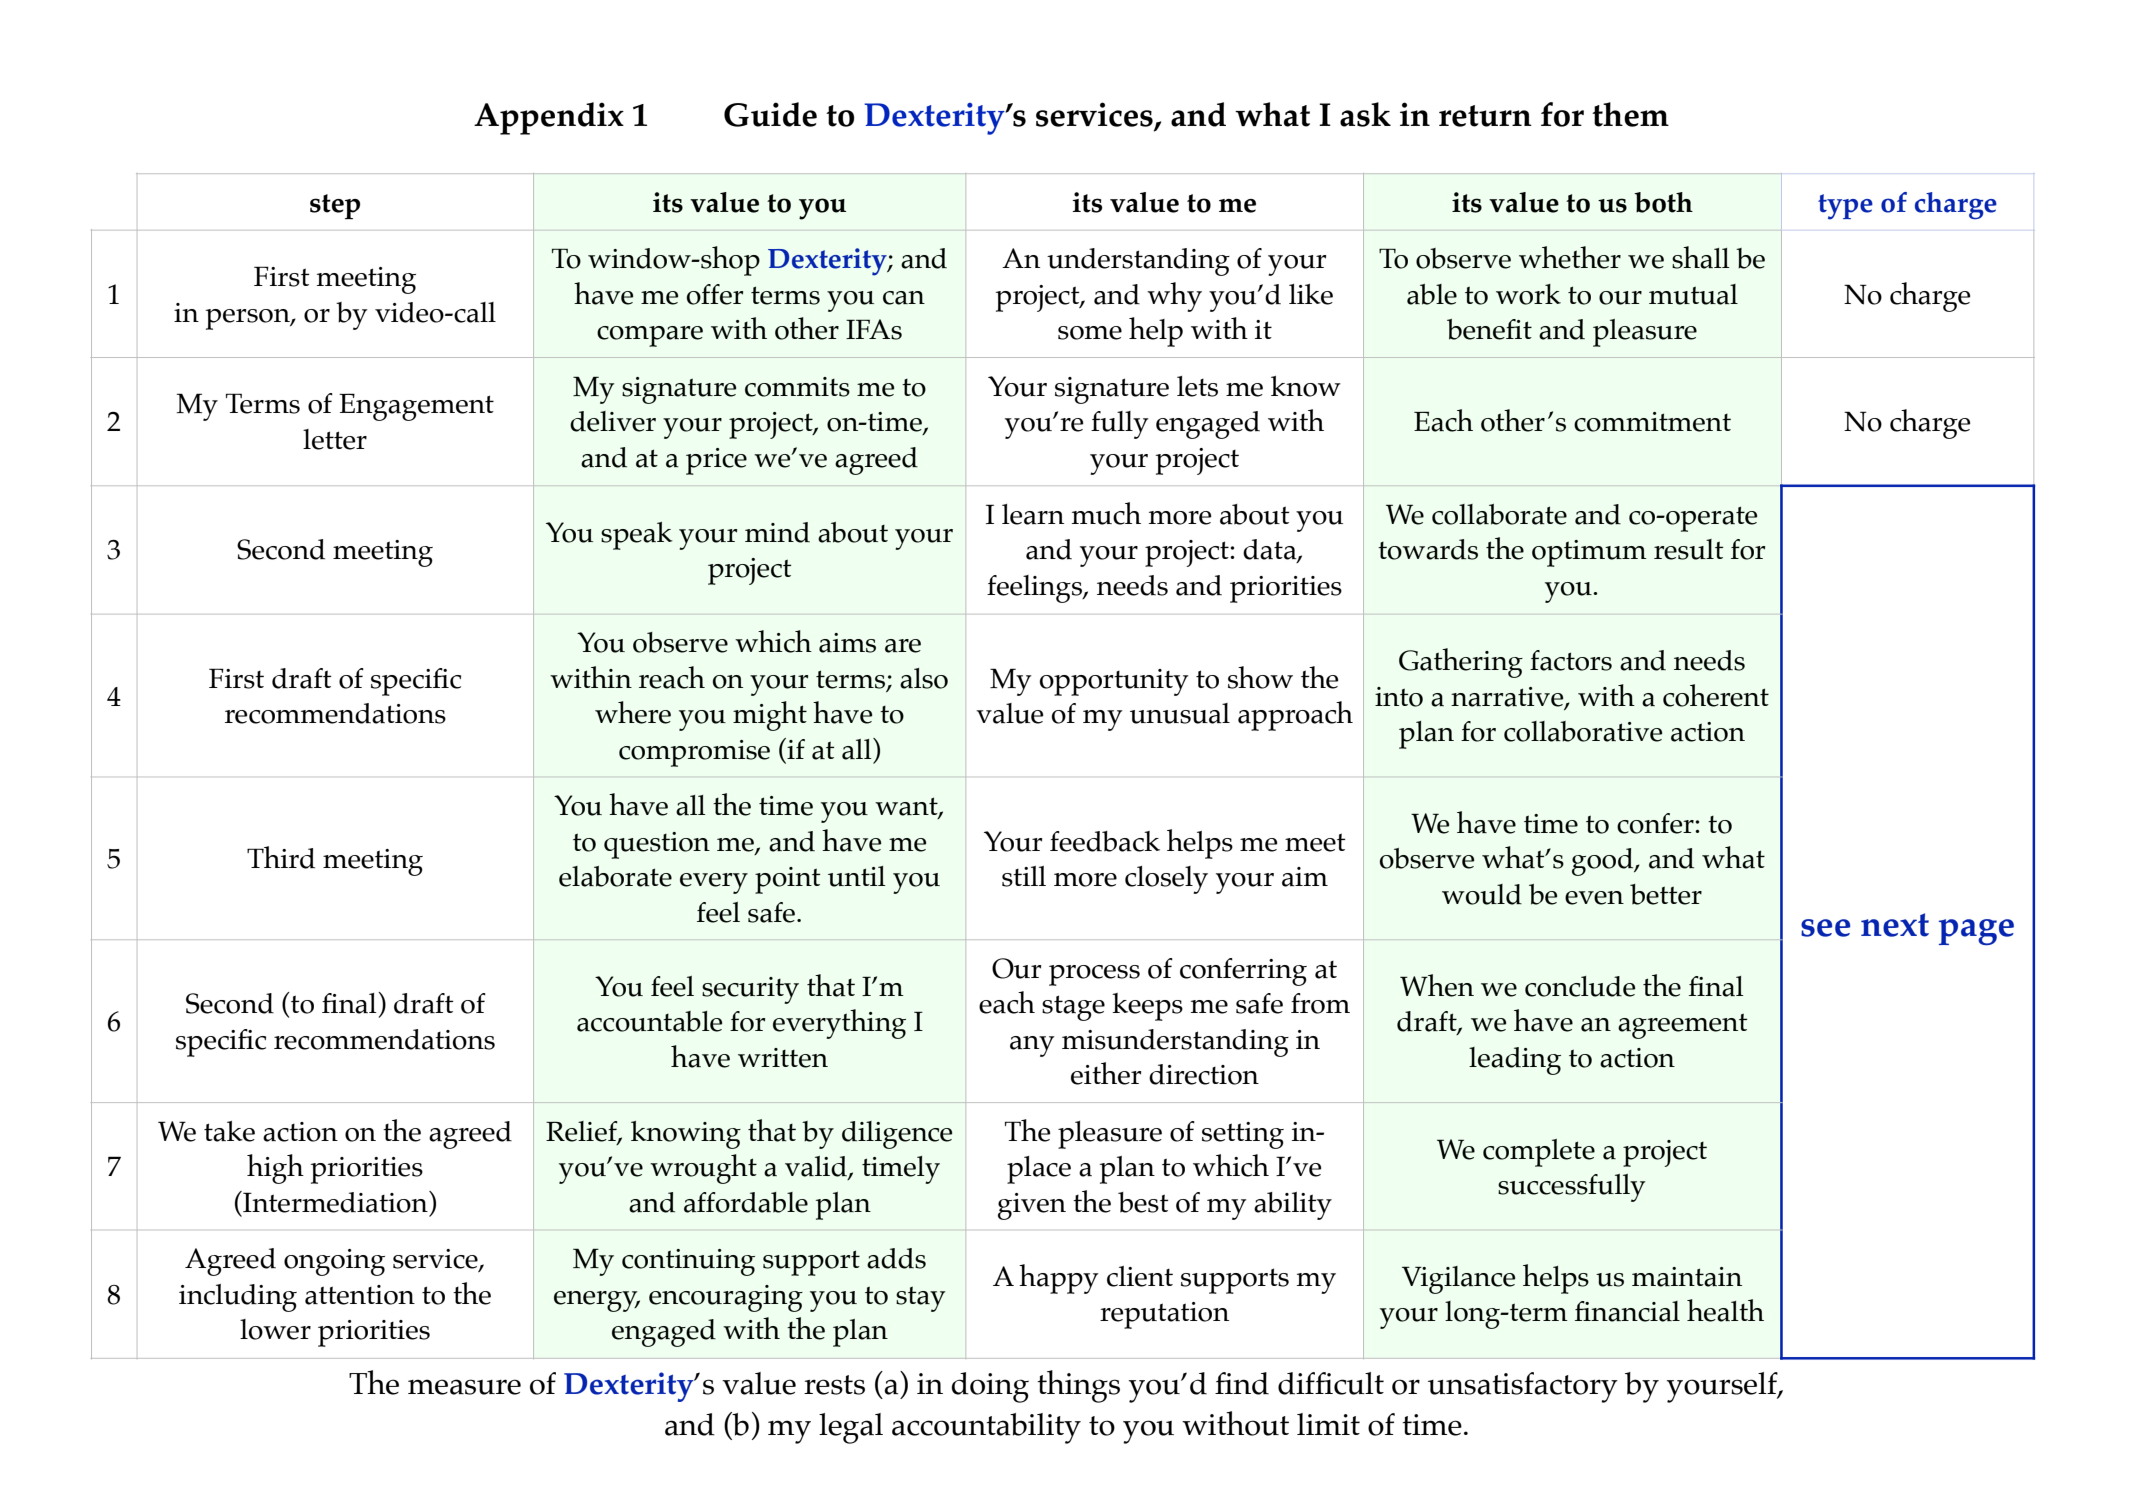 This image has width=2134, height=1508. What do you see at coordinates (1725, 1310) in the image?
I see `health` at bounding box center [1725, 1310].
